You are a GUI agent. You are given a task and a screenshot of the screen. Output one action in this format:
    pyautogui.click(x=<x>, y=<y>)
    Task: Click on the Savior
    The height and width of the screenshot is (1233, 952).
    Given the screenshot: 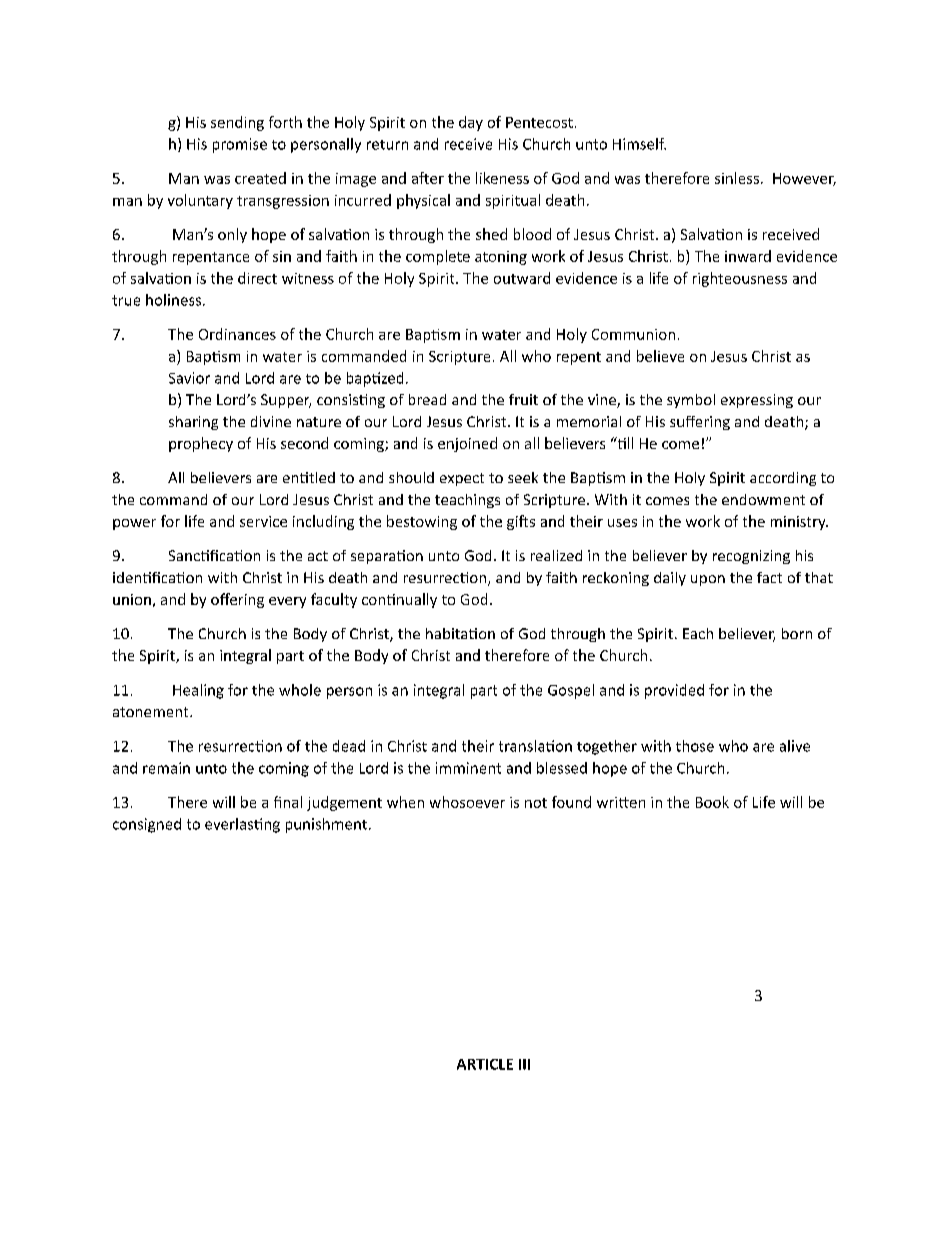 What is the action you would take?
    pyautogui.click(x=189, y=378)
